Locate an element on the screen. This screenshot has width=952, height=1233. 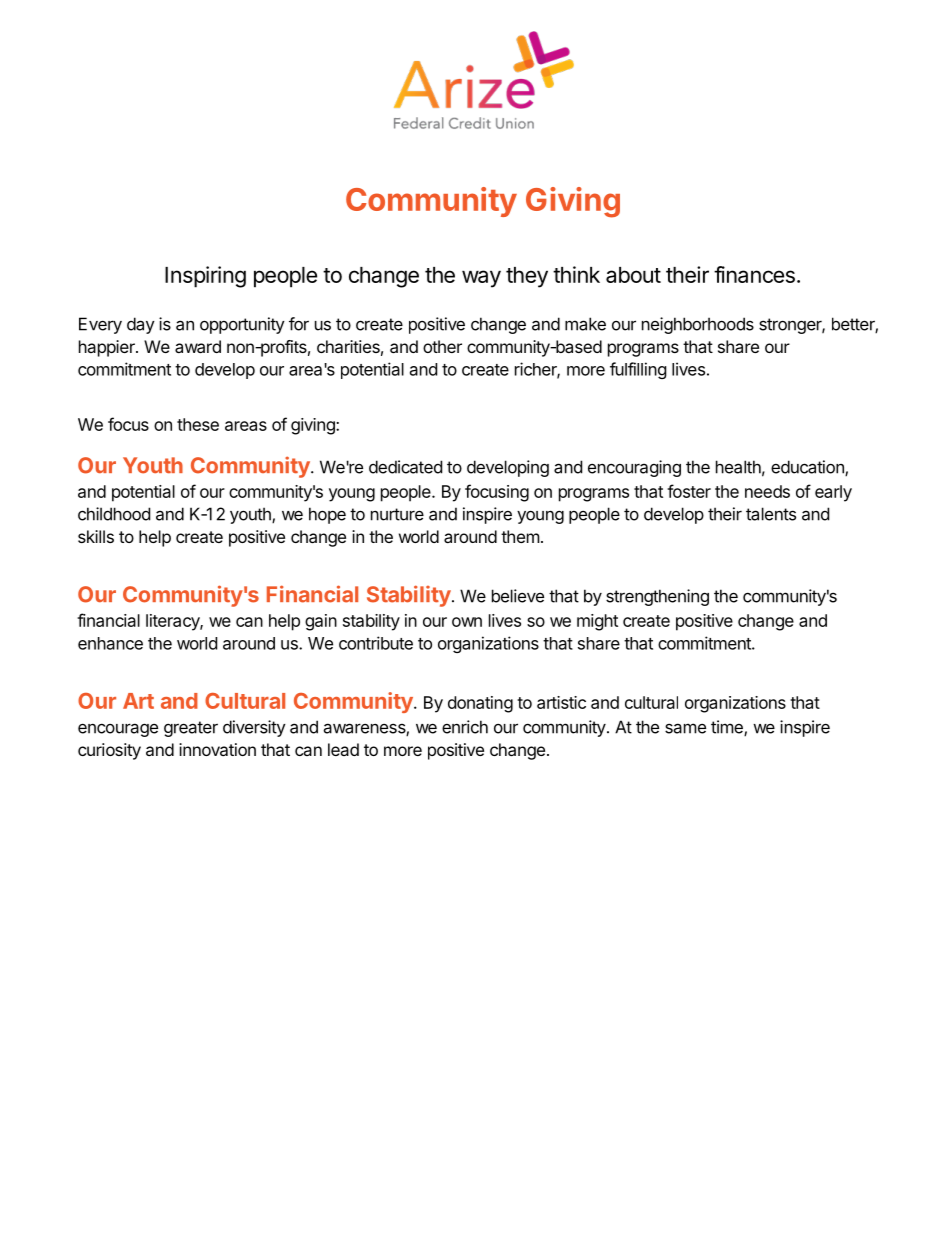
believe is located at coordinates (518, 596).
